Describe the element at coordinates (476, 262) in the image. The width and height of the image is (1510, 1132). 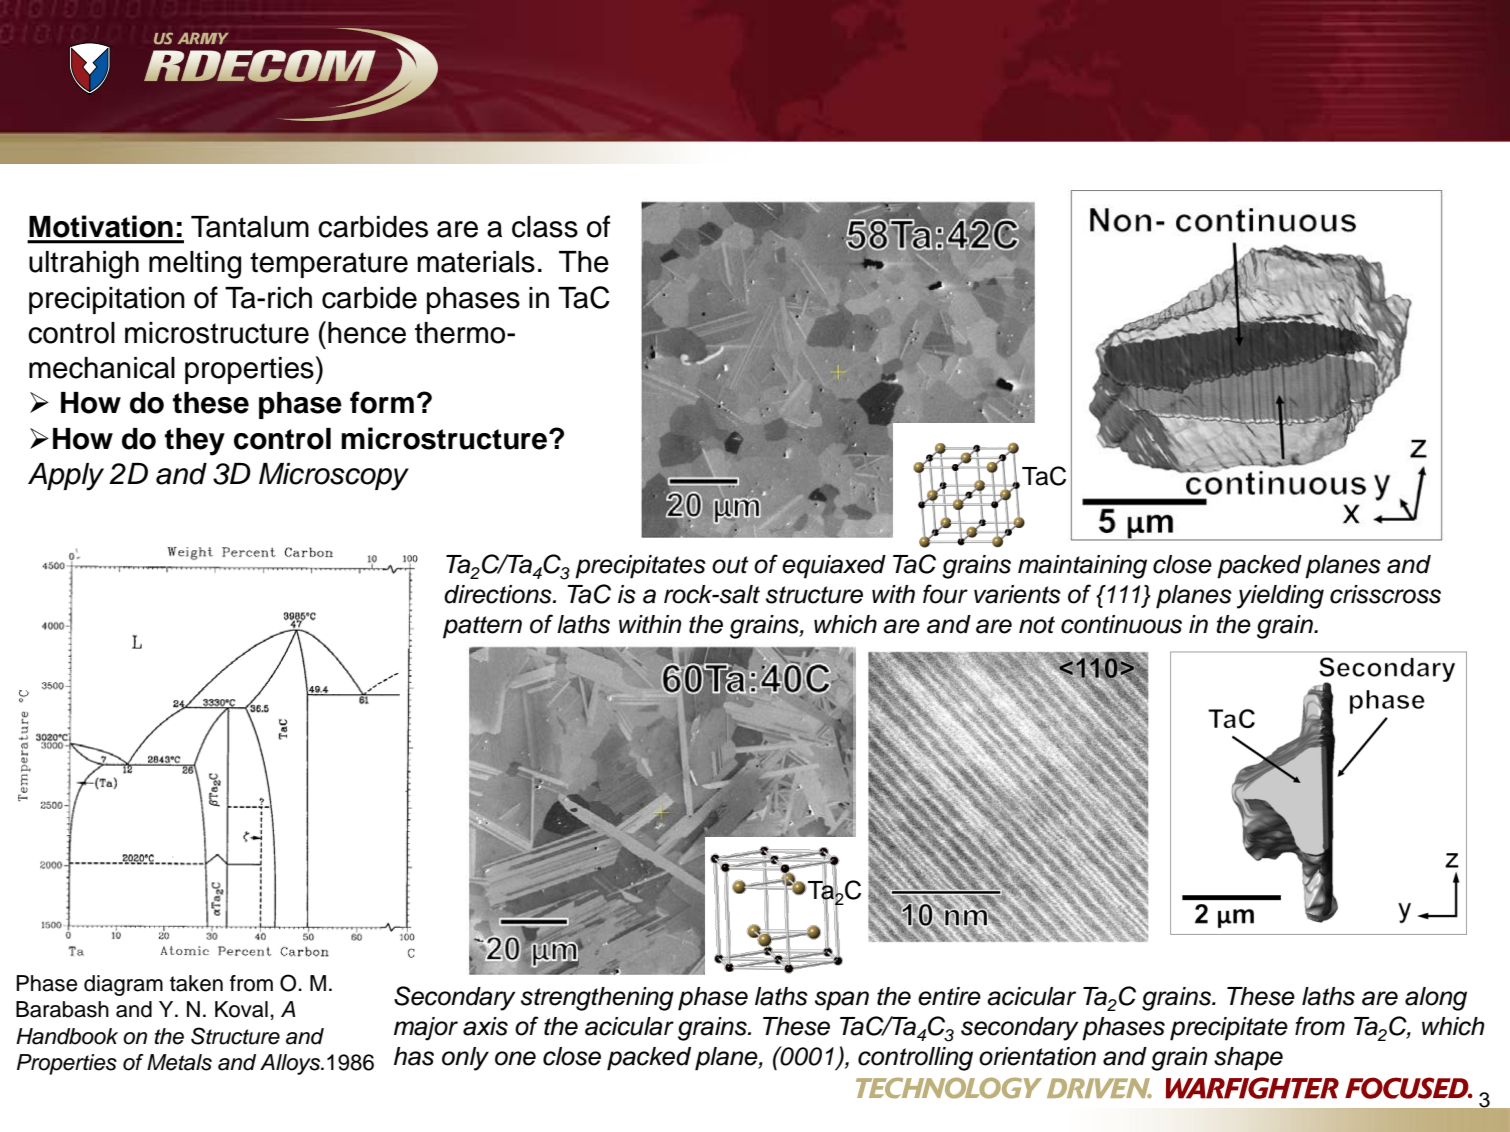
I see `materials` at that location.
